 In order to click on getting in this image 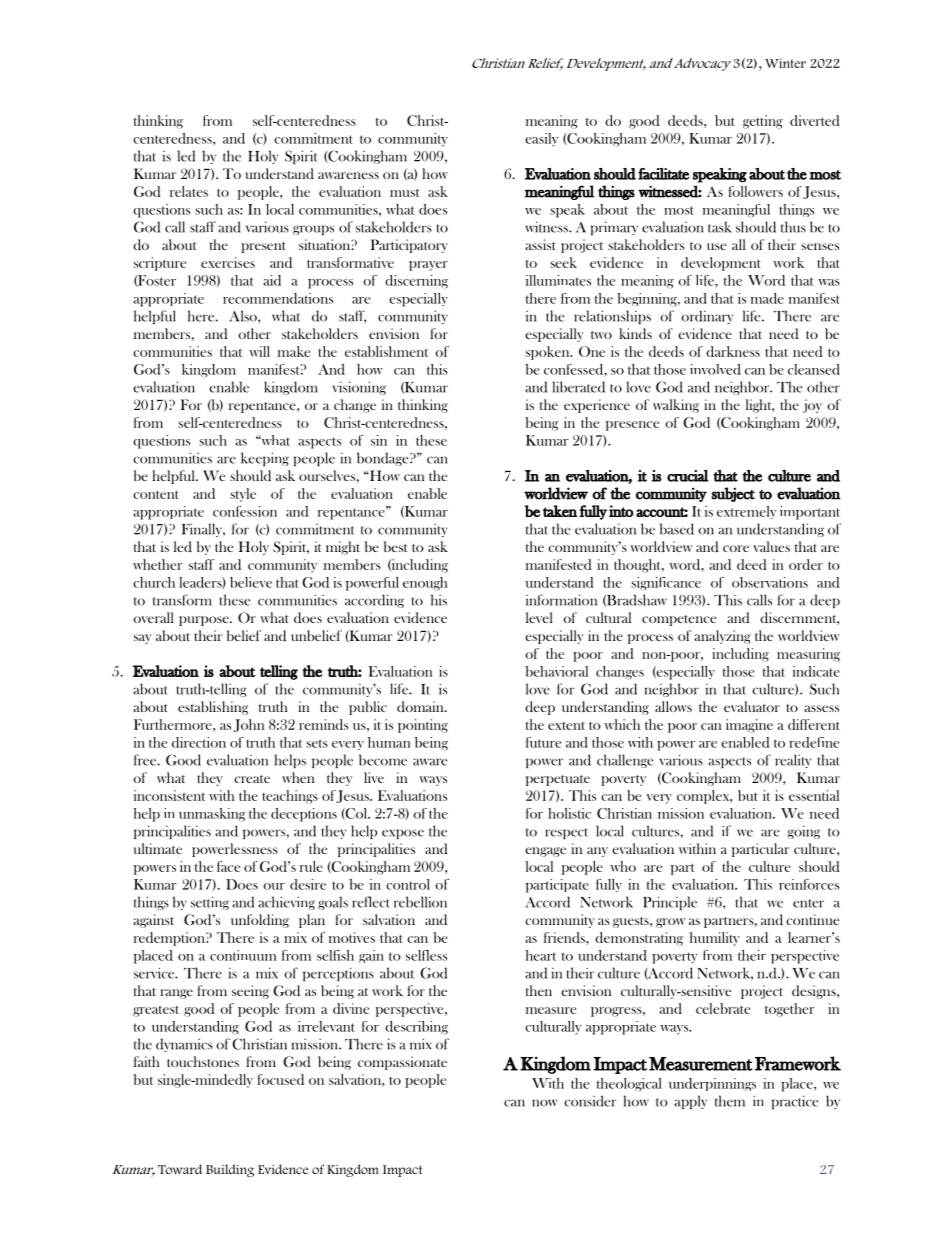, I will do `click(763, 122)`.
